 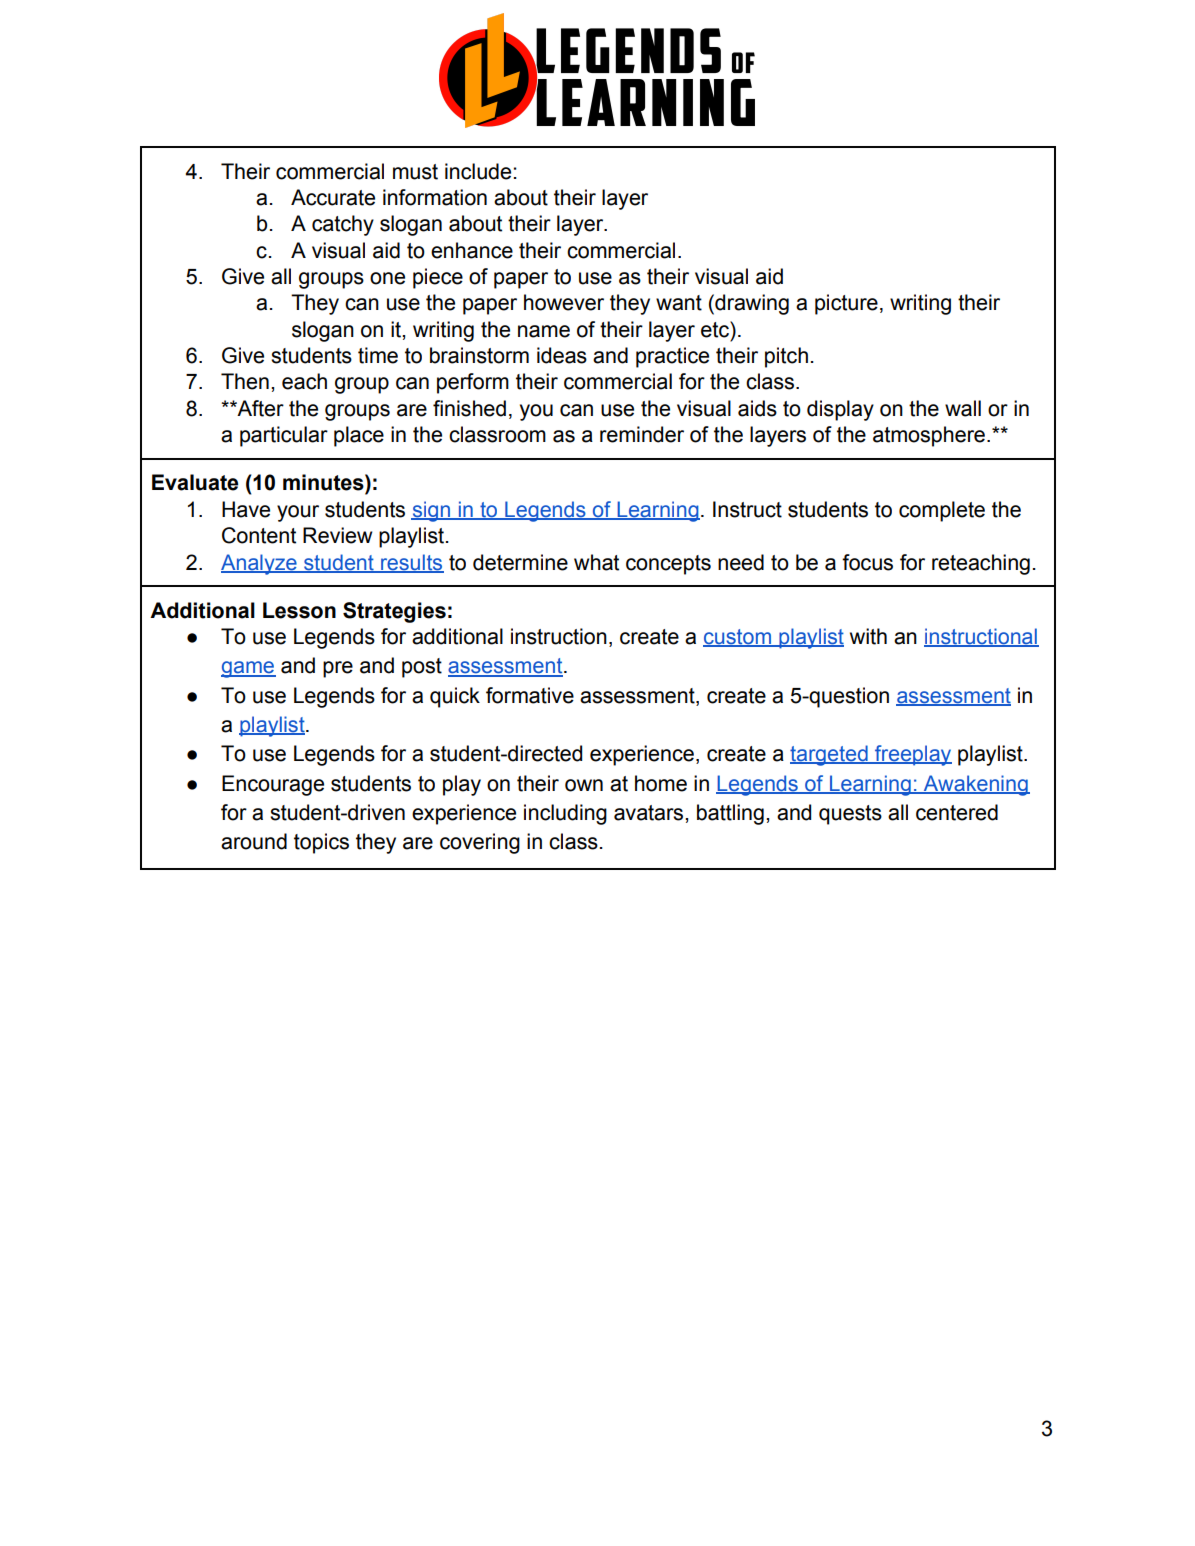 What do you see at coordinates (850, 815) in the screenshot?
I see `quests` at bounding box center [850, 815].
